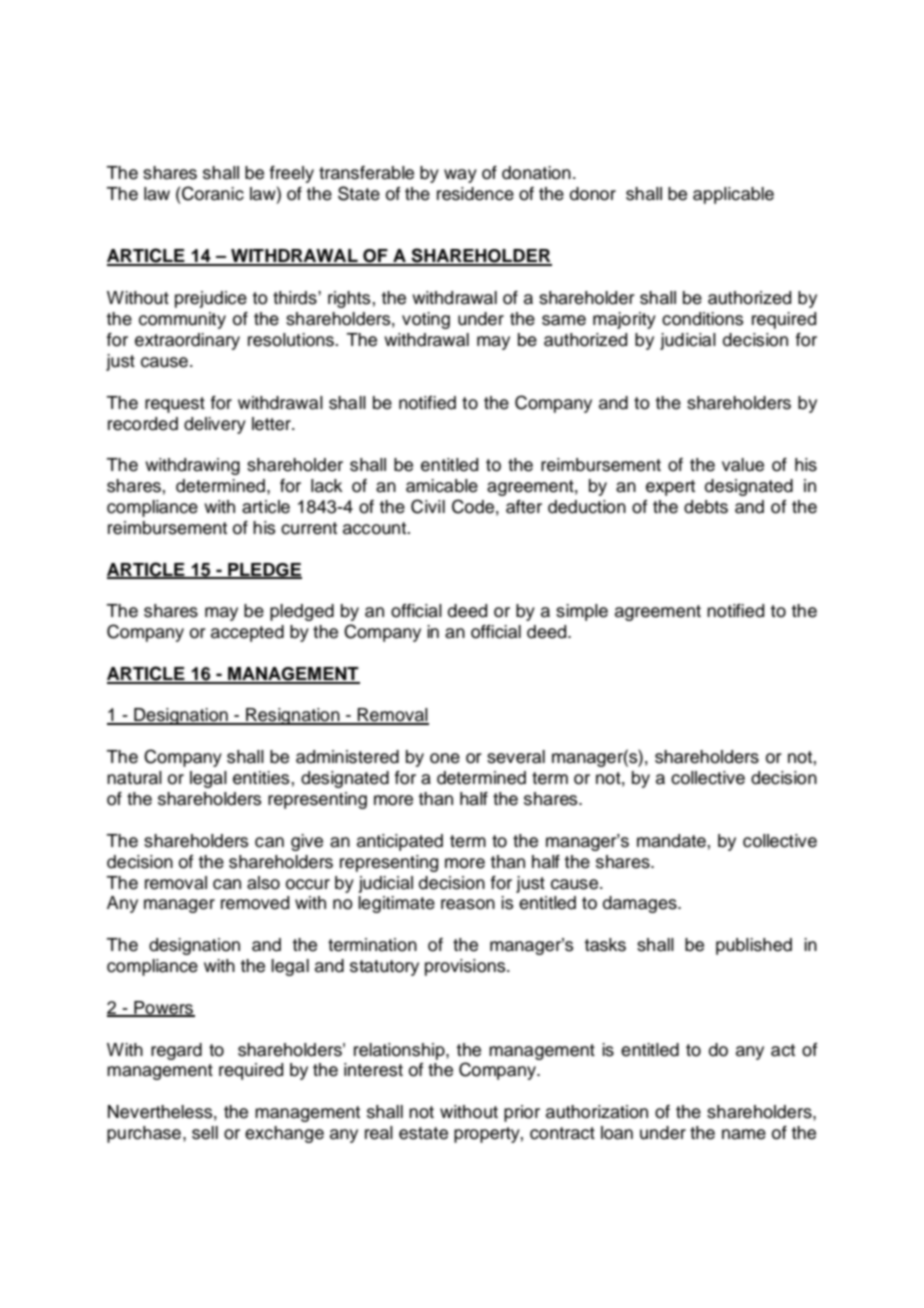 The width and height of the page is (924, 1308). What do you see at coordinates (175, 405) in the page?
I see `request` at bounding box center [175, 405].
